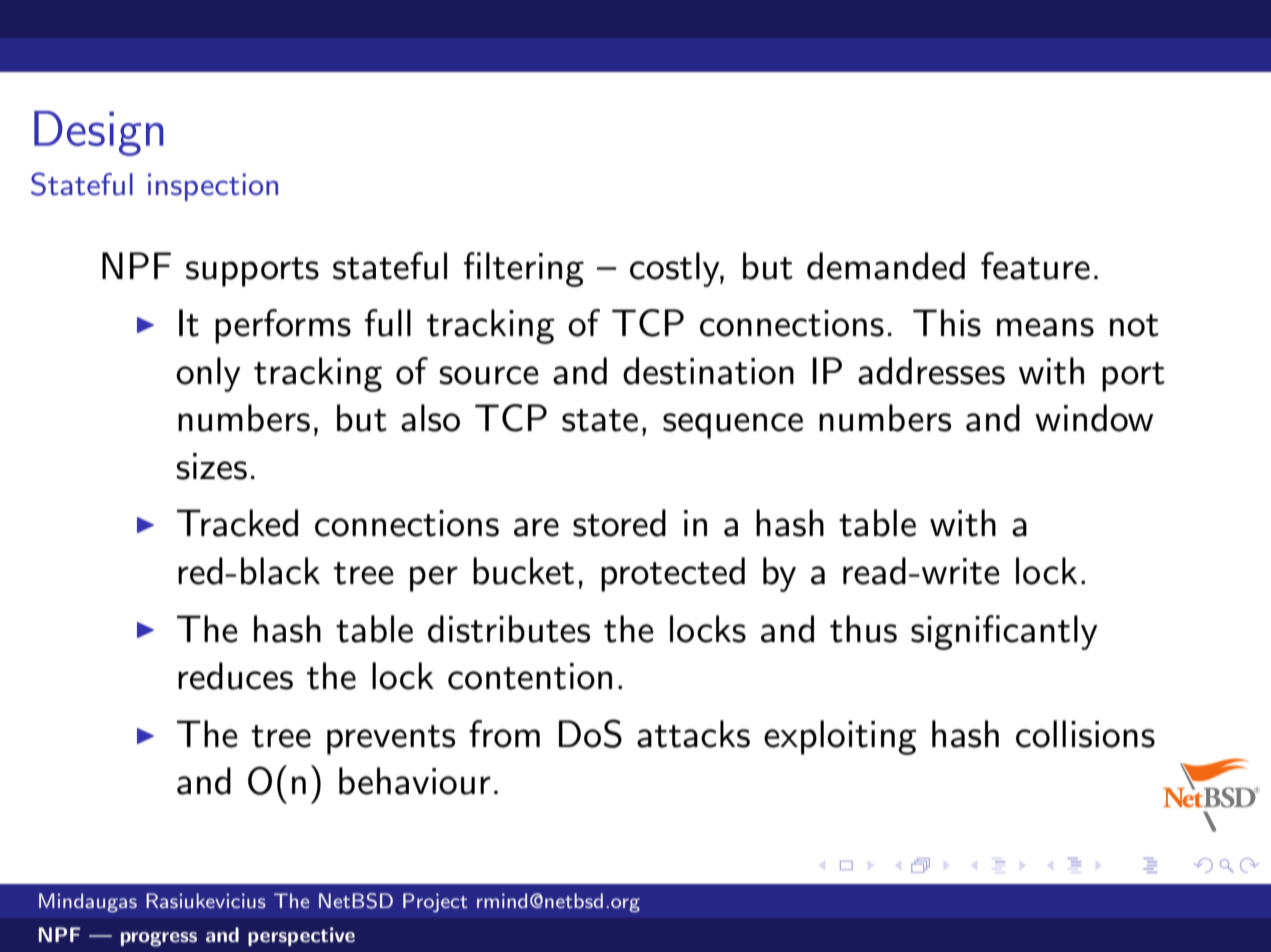 This screenshot has height=952, width=1271. I want to click on Project, so click(435, 902).
